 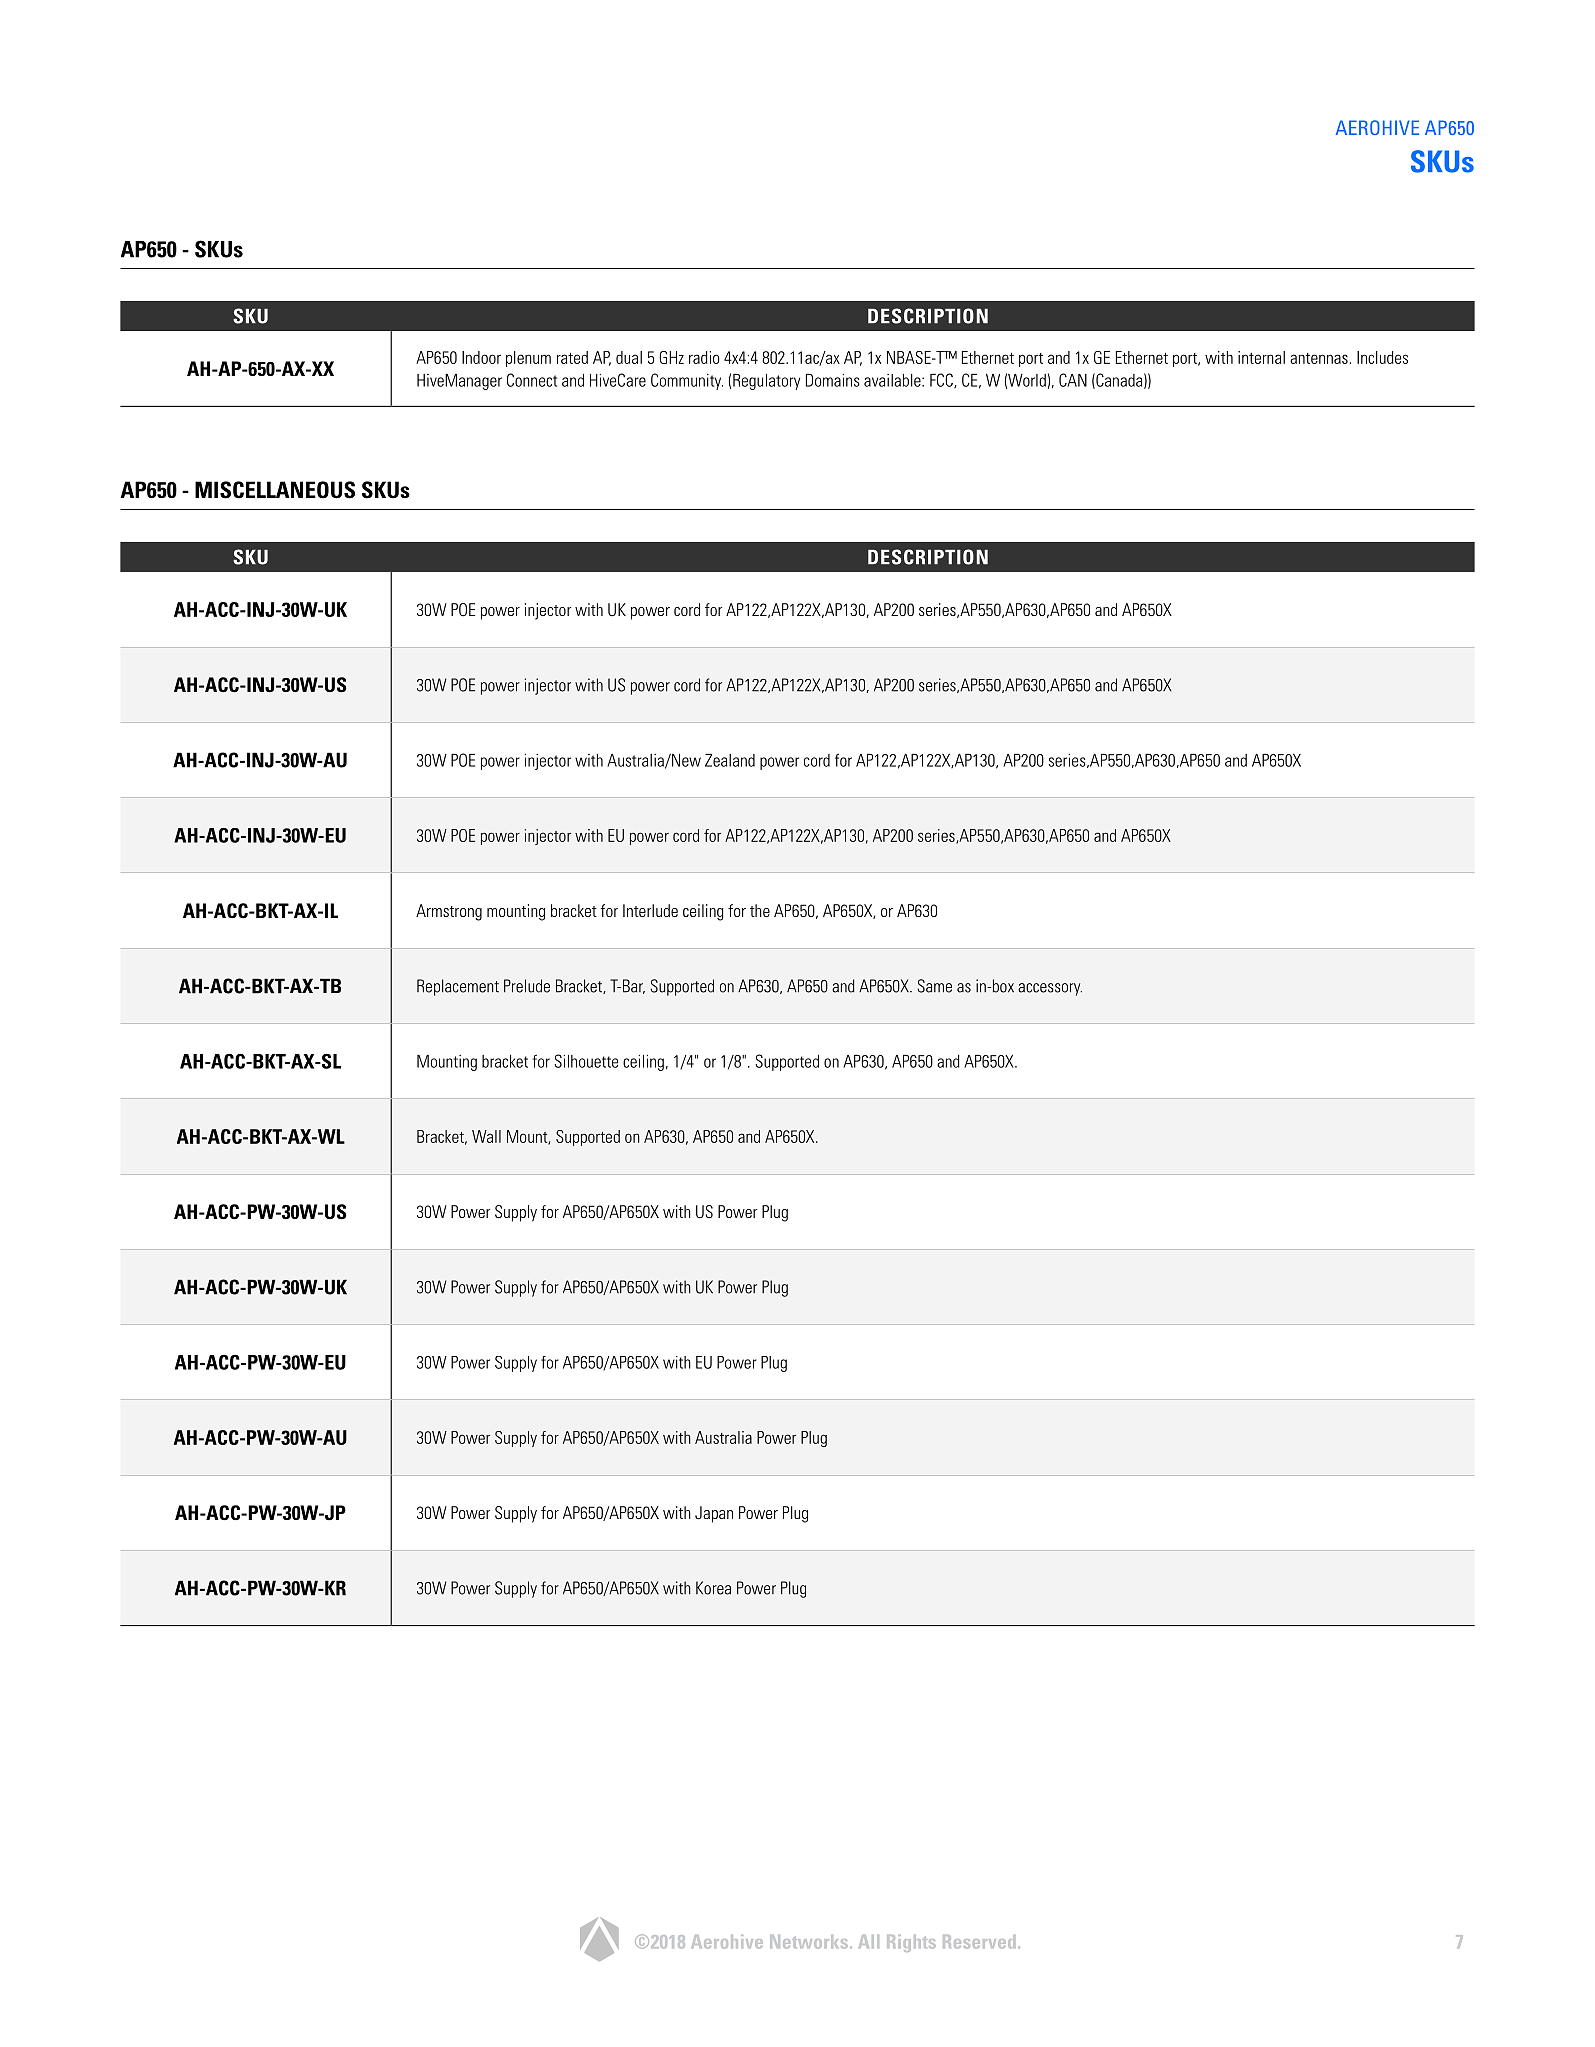 What do you see at coordinates (833, 380) in the page?
I see `Domains` at bounding box center [833, 380].
